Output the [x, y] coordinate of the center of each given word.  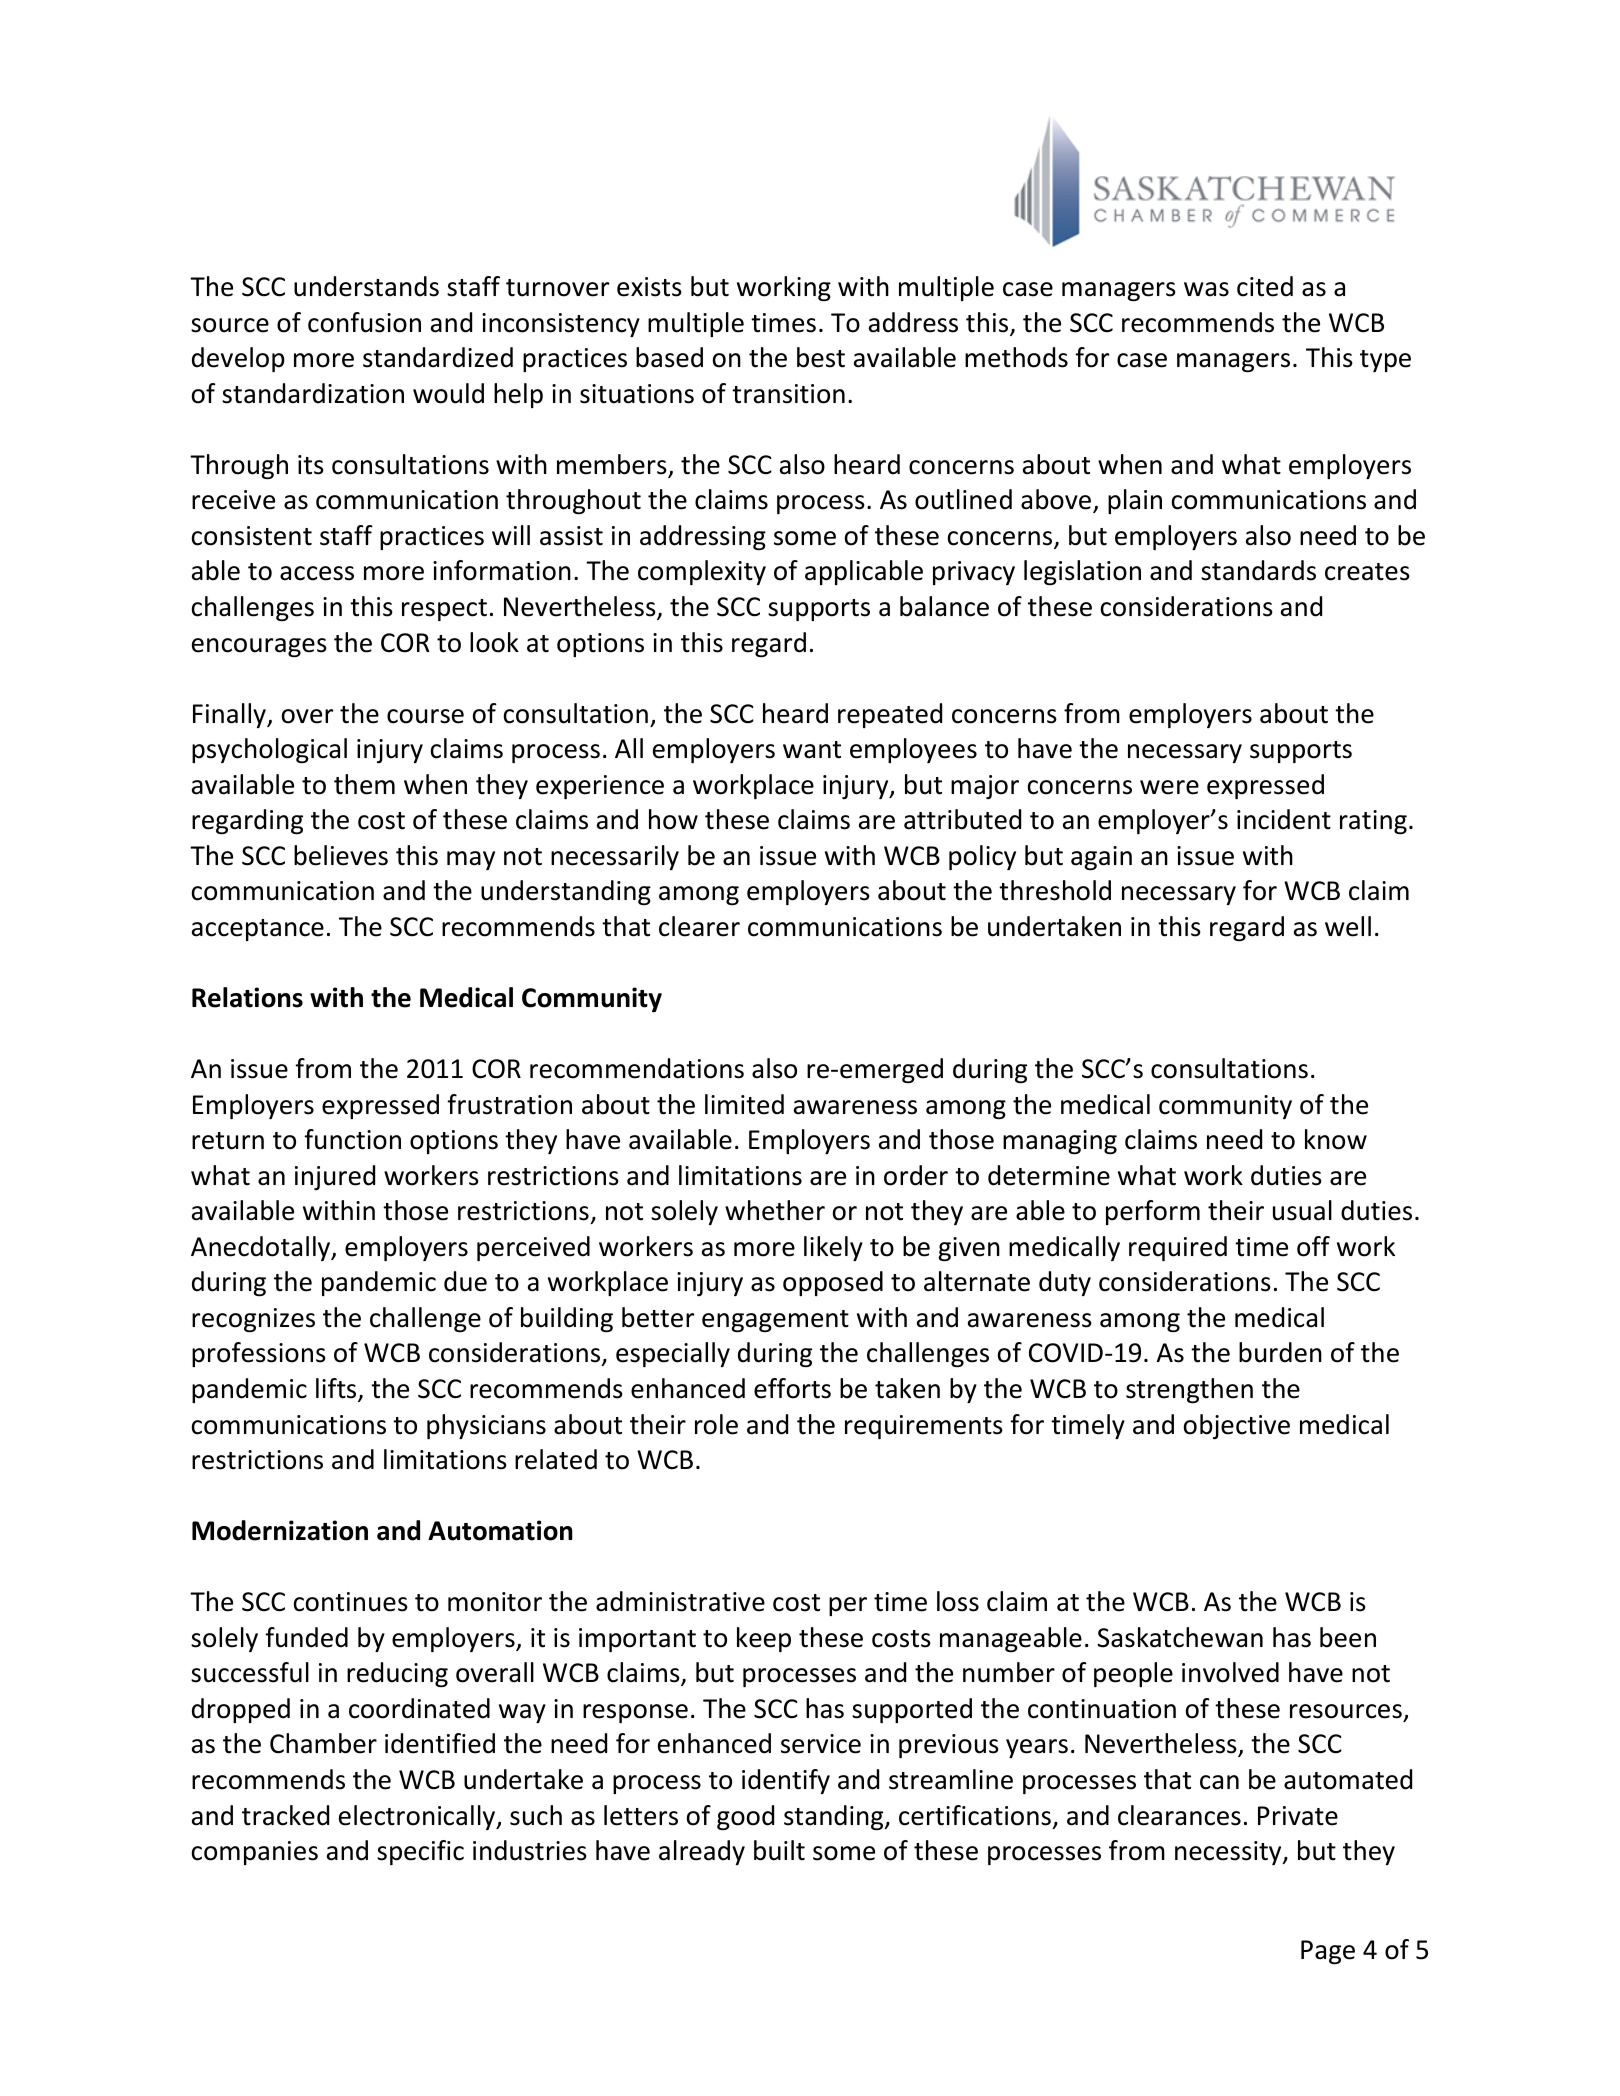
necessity [1229, 1853]
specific [420, 1852]
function [352, 1139]
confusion [364, 322]
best [821, 357]
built [779, 1850]
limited [744, 1104]
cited [1265, 286]
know [1336, 1139]
